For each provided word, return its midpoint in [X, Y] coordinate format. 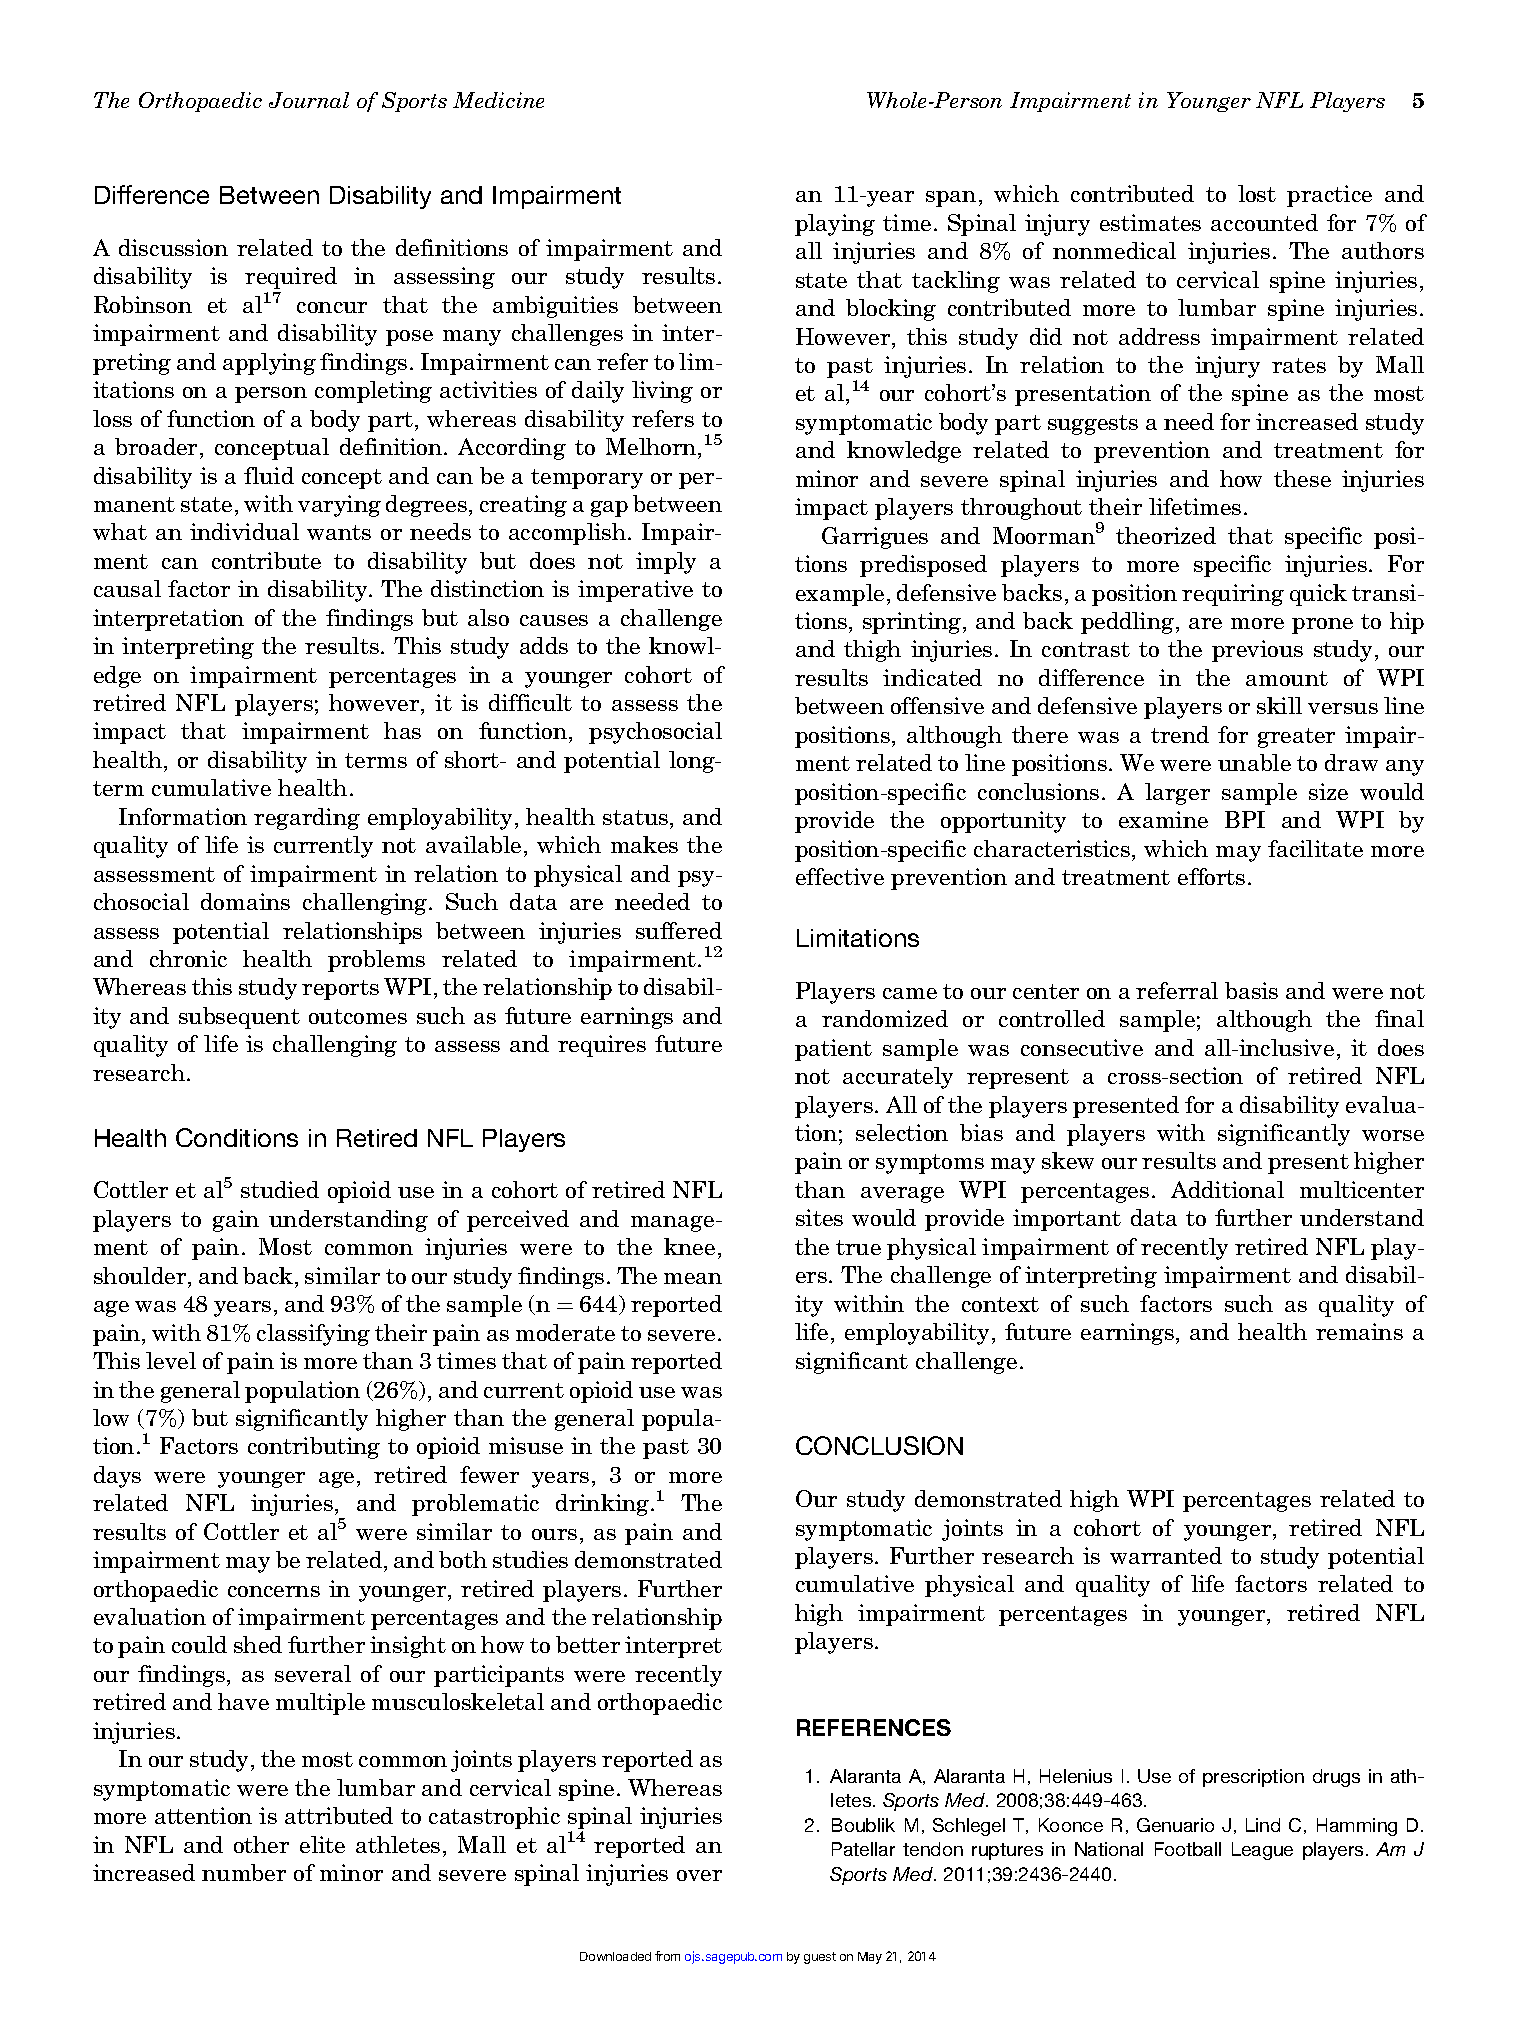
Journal [309, 100]
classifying [313, 1335]
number [244, 1872]
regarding [307, 819]
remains [1359, 1331]
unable [1254, 762]
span [951, 199]
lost [1257, 193]
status [635, 817]
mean [693, 1278]
